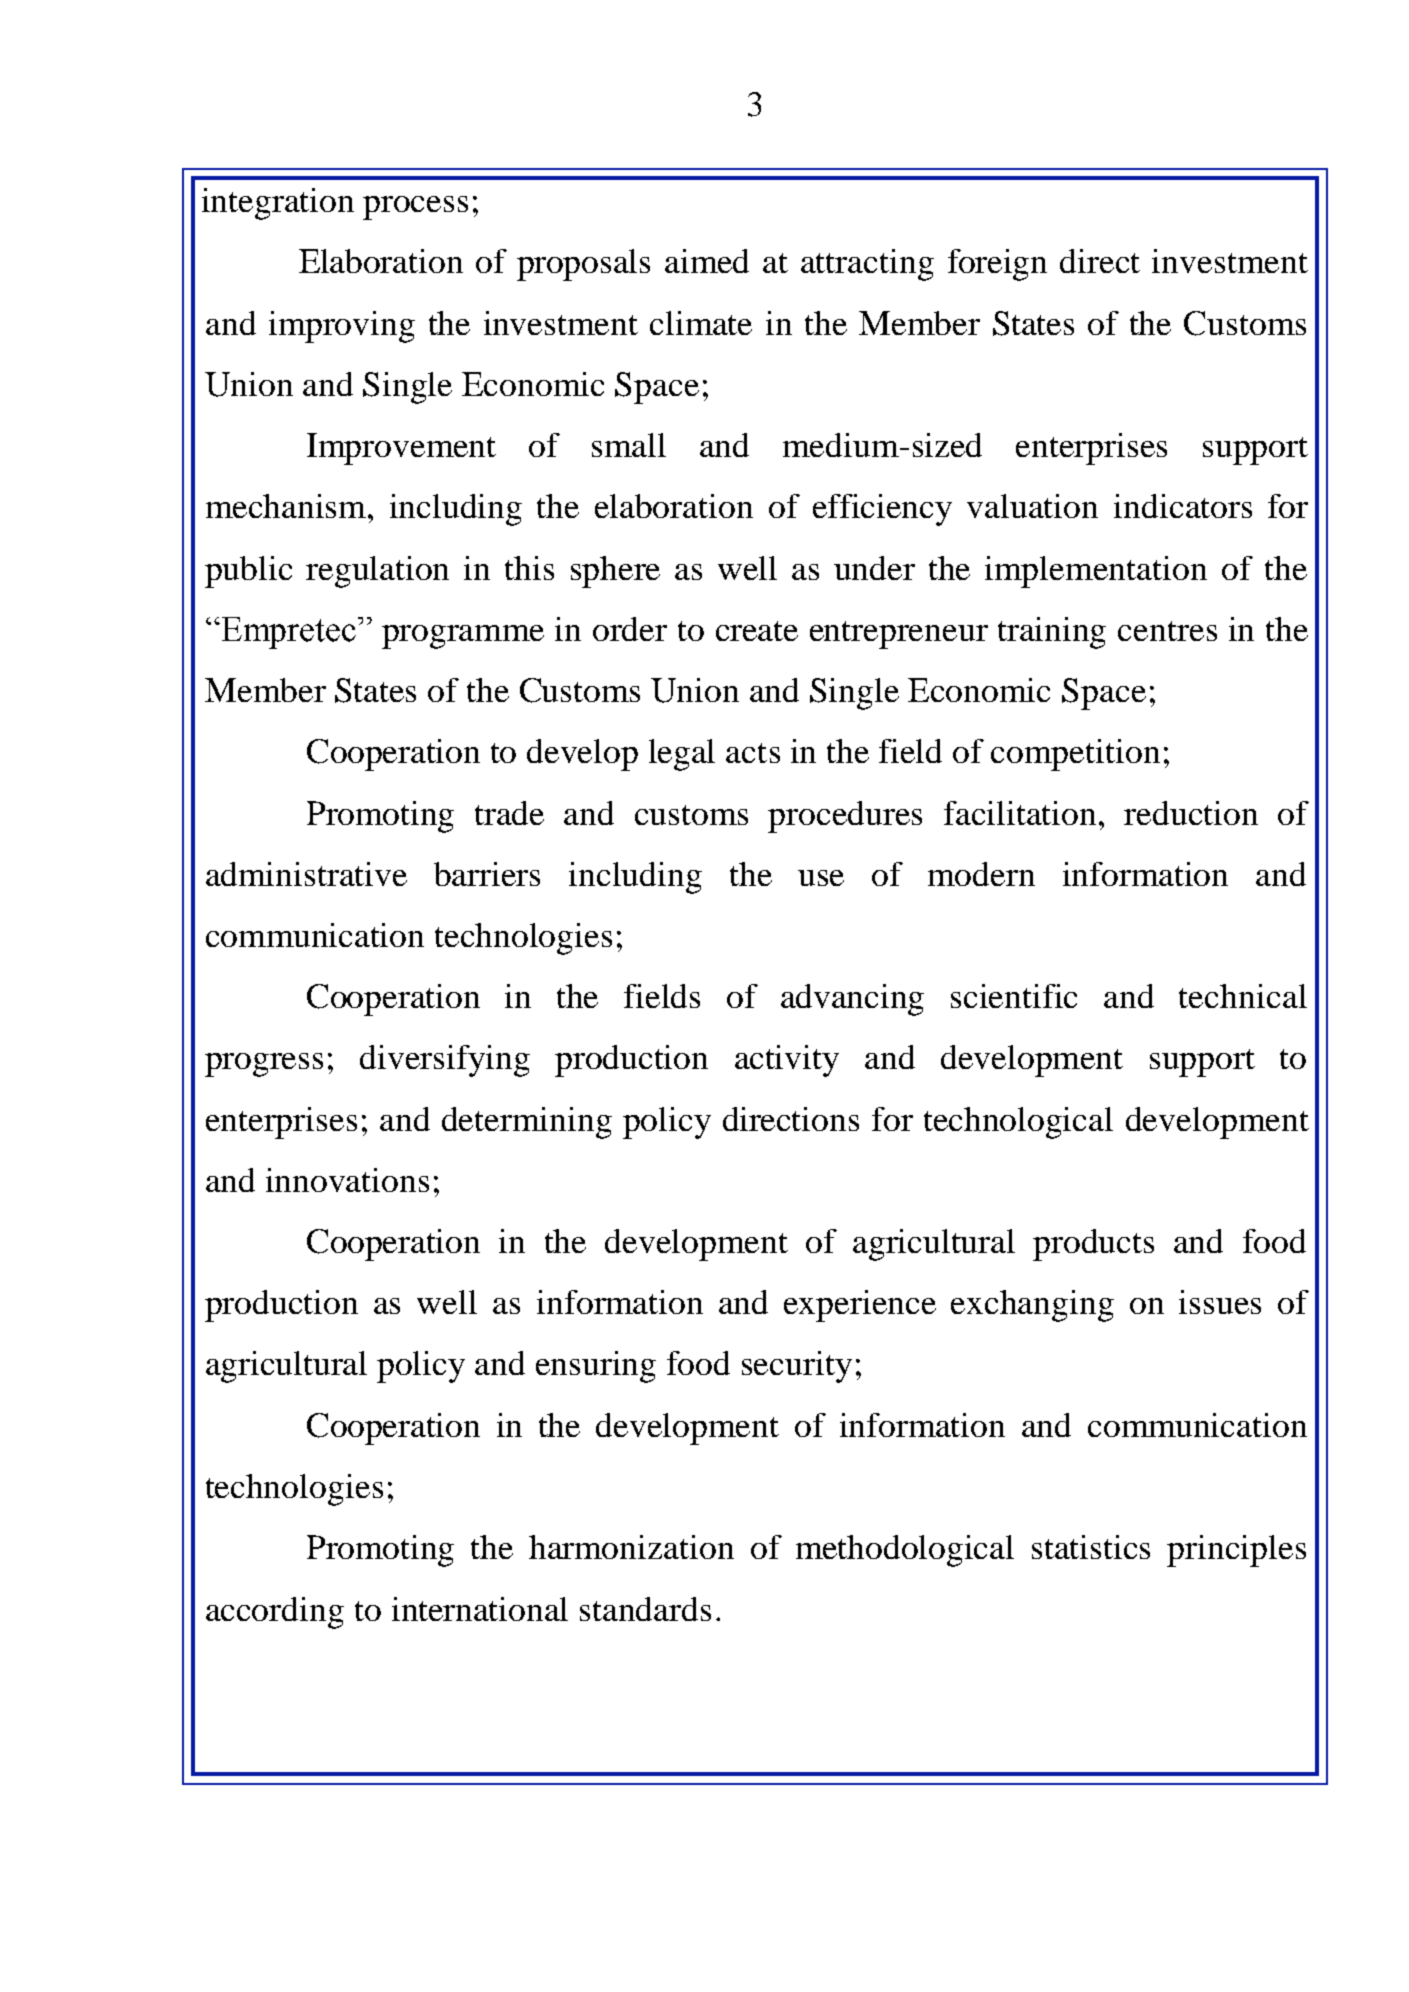  Describe the element at coordinates (645, 1609) in the document. I see `standards` at that location.
